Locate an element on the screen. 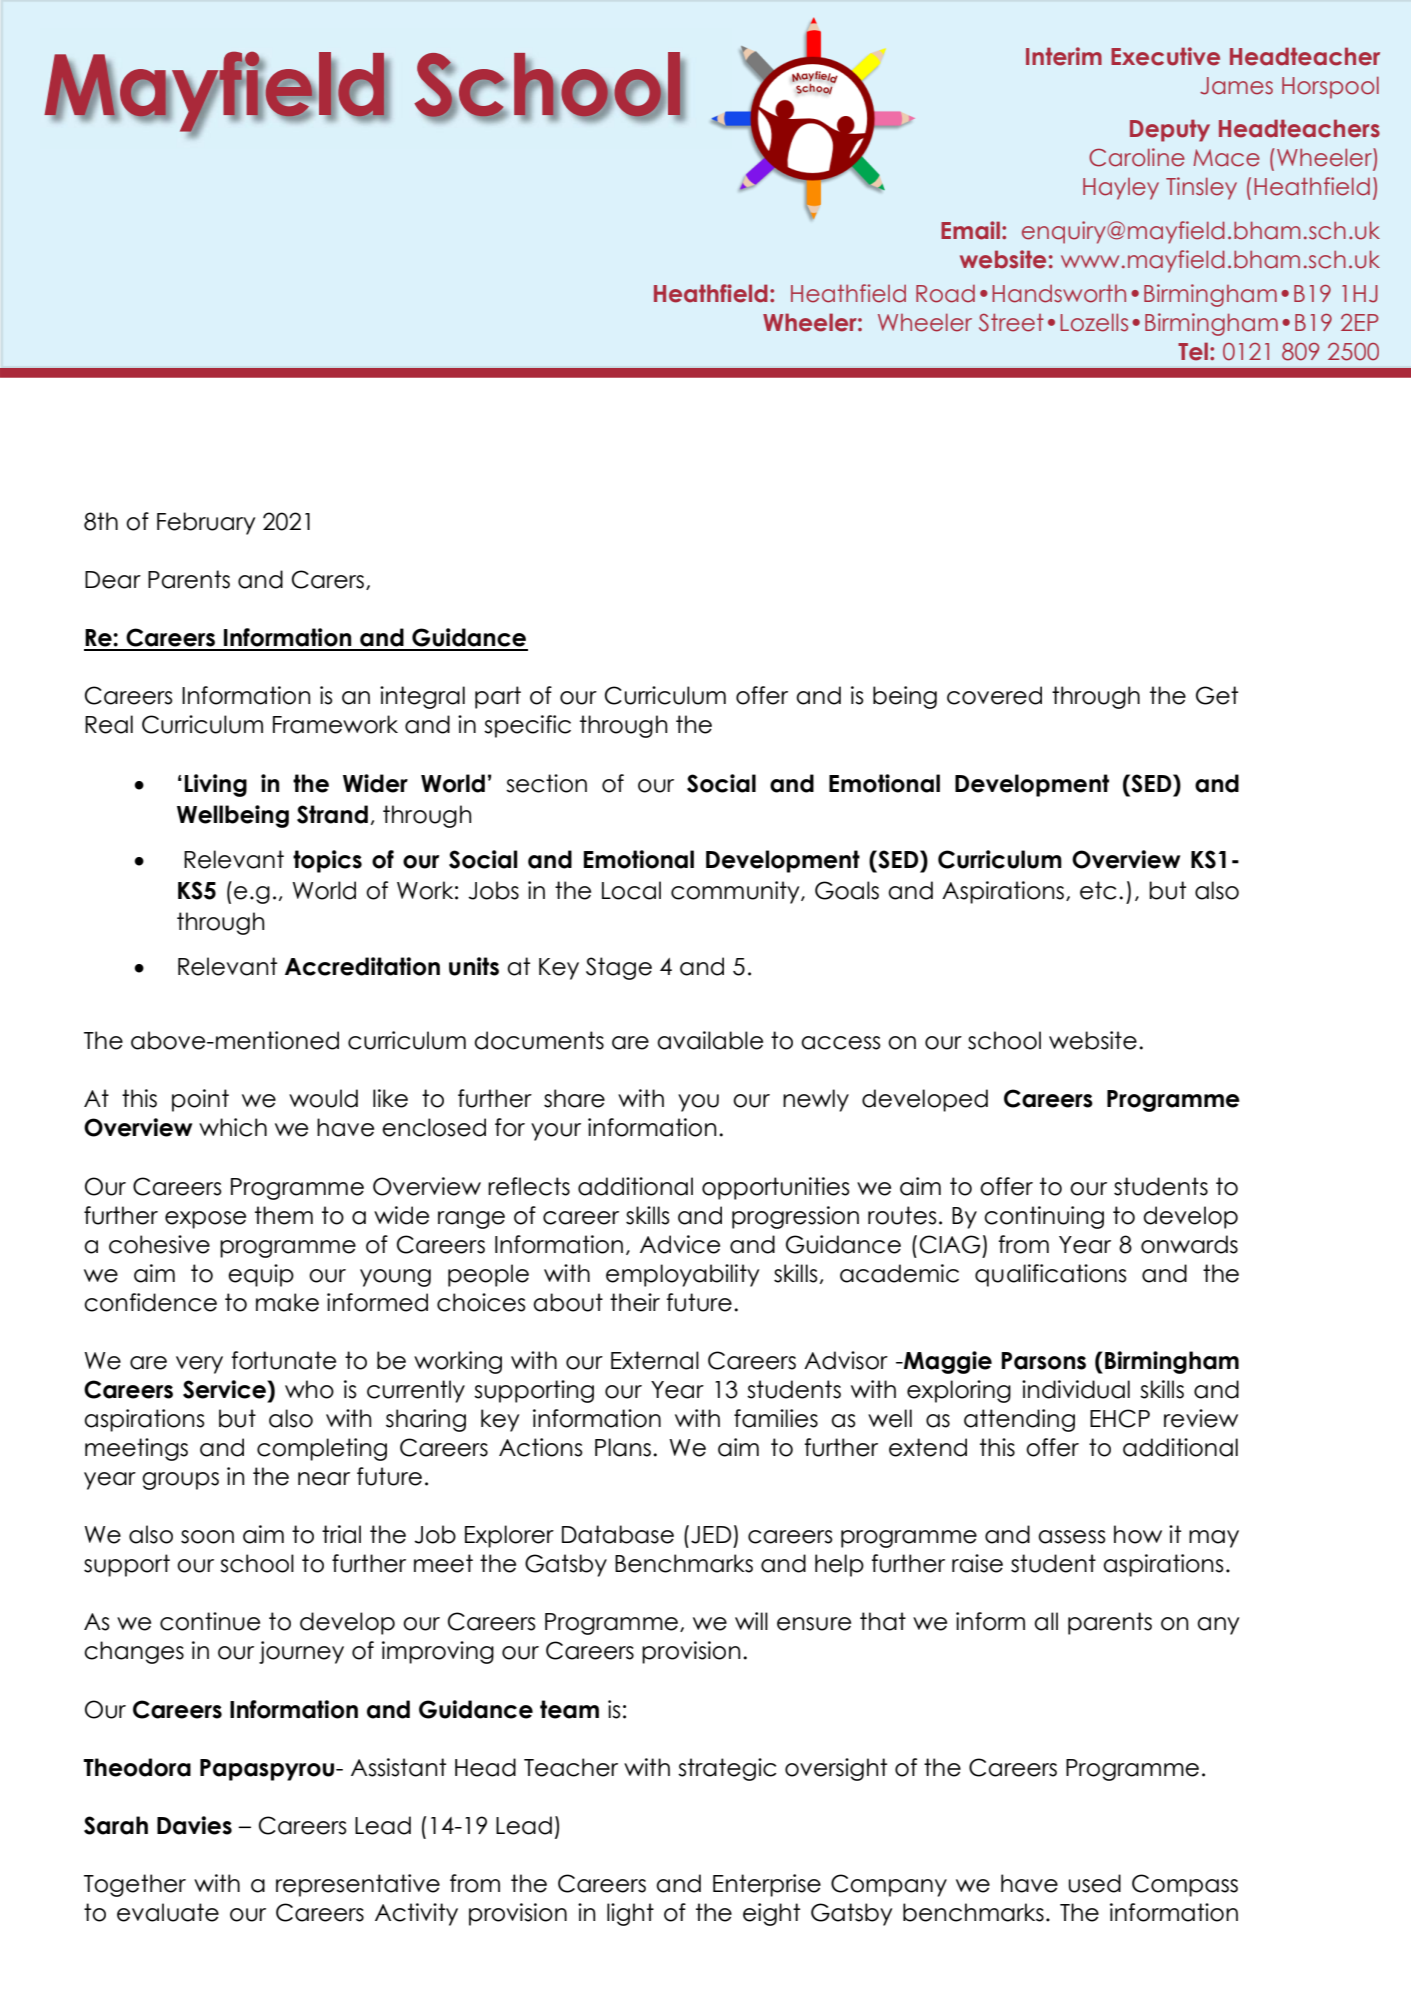  Davies is located at coordinates (194, 1825).
